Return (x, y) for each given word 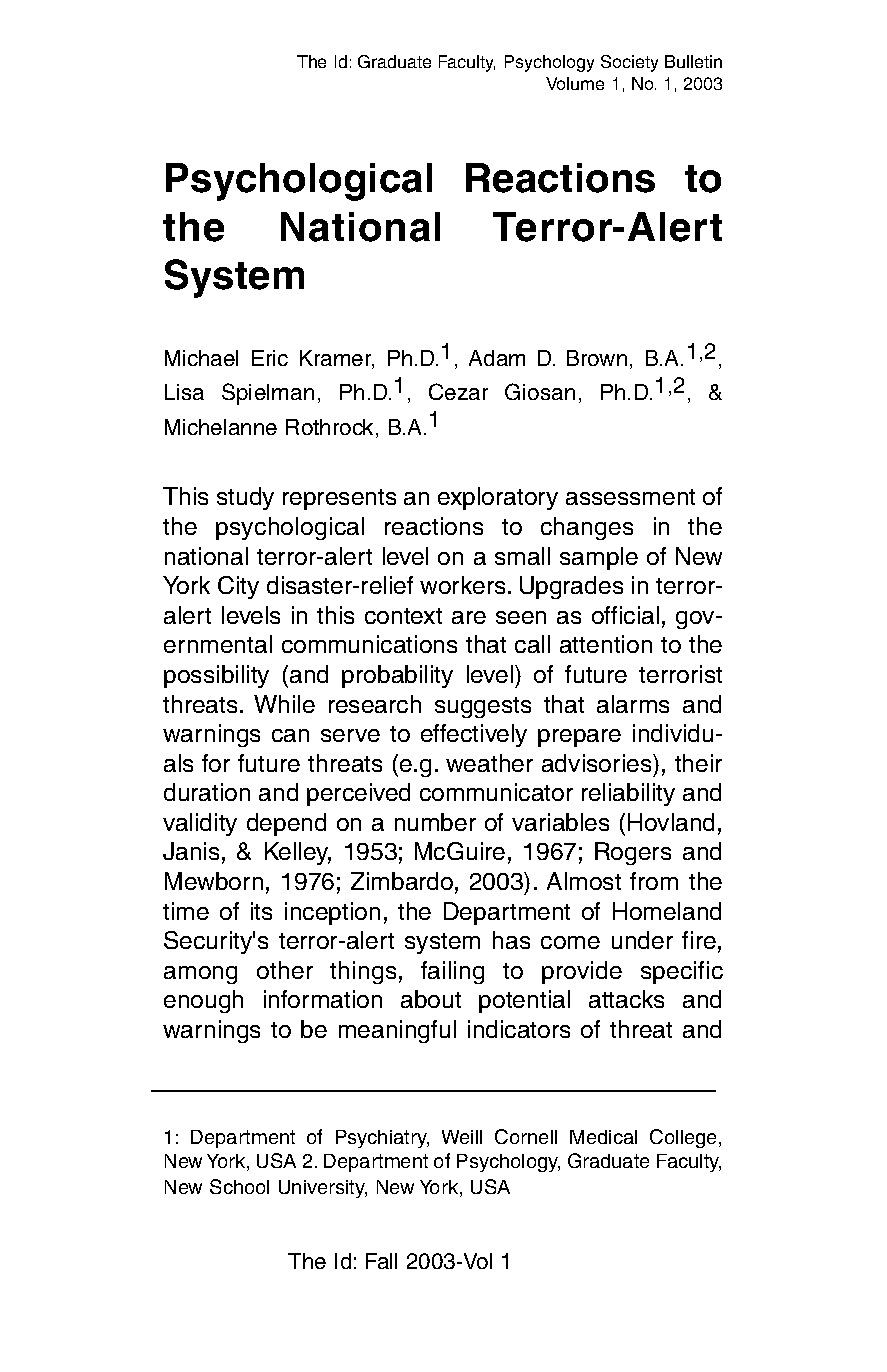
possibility (216, 676)
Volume (575, 83)
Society (629, 63)
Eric (270, 358)
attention (606, 644)
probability (397, 676)
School (239, 1186)
